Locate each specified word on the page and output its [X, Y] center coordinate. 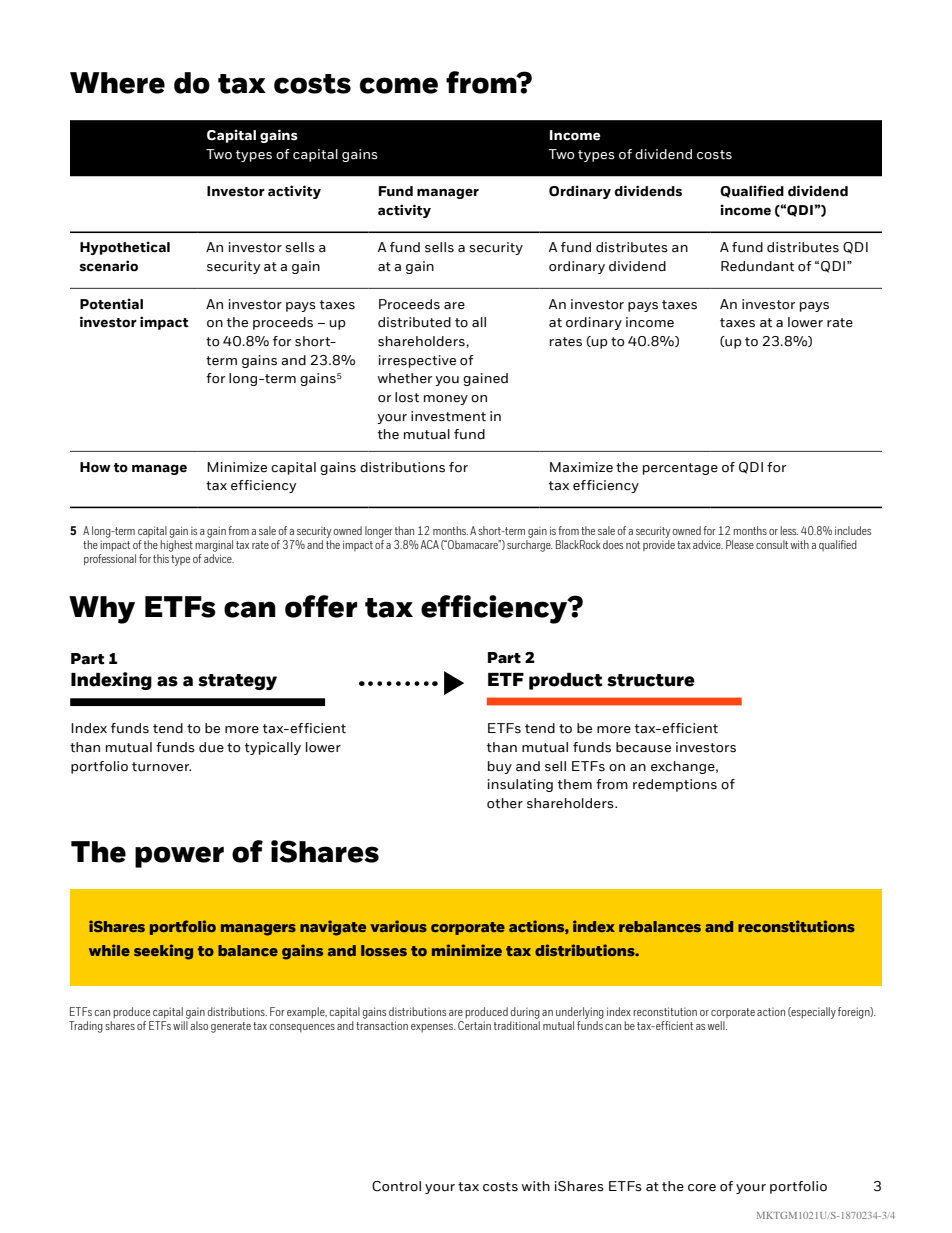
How [95, 467]
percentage [680, 469]
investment [448, 416]
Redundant [757, 266]
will [181, 1024]
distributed [414, 322]
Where [117, 83]
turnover [161, 767]
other [505, 803]
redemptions [675, 785]
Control [396, 1186]
